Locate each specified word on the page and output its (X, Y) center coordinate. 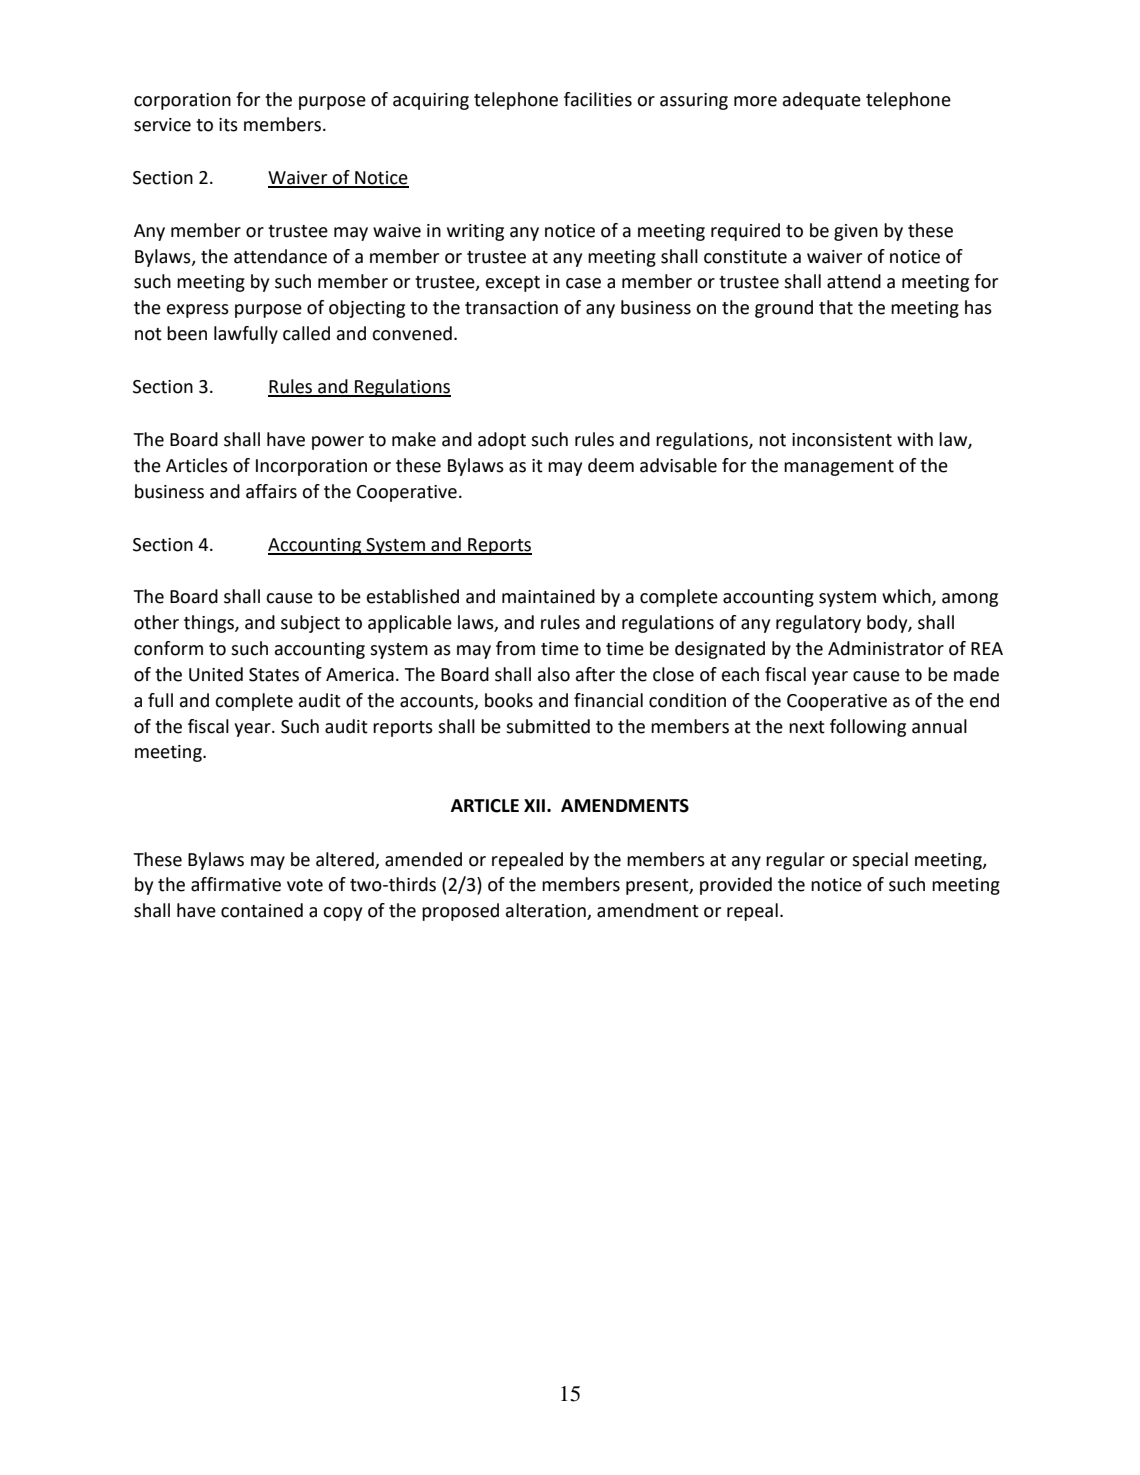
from (515, 648)
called (306, 333)
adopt (502, 441)
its (228, 125)
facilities (598, 99)
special (880, 861)
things (210, 624)
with (915, 439)
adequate (822, 101)
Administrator (886, 648)
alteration (547, 911)
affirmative (236, 884)
